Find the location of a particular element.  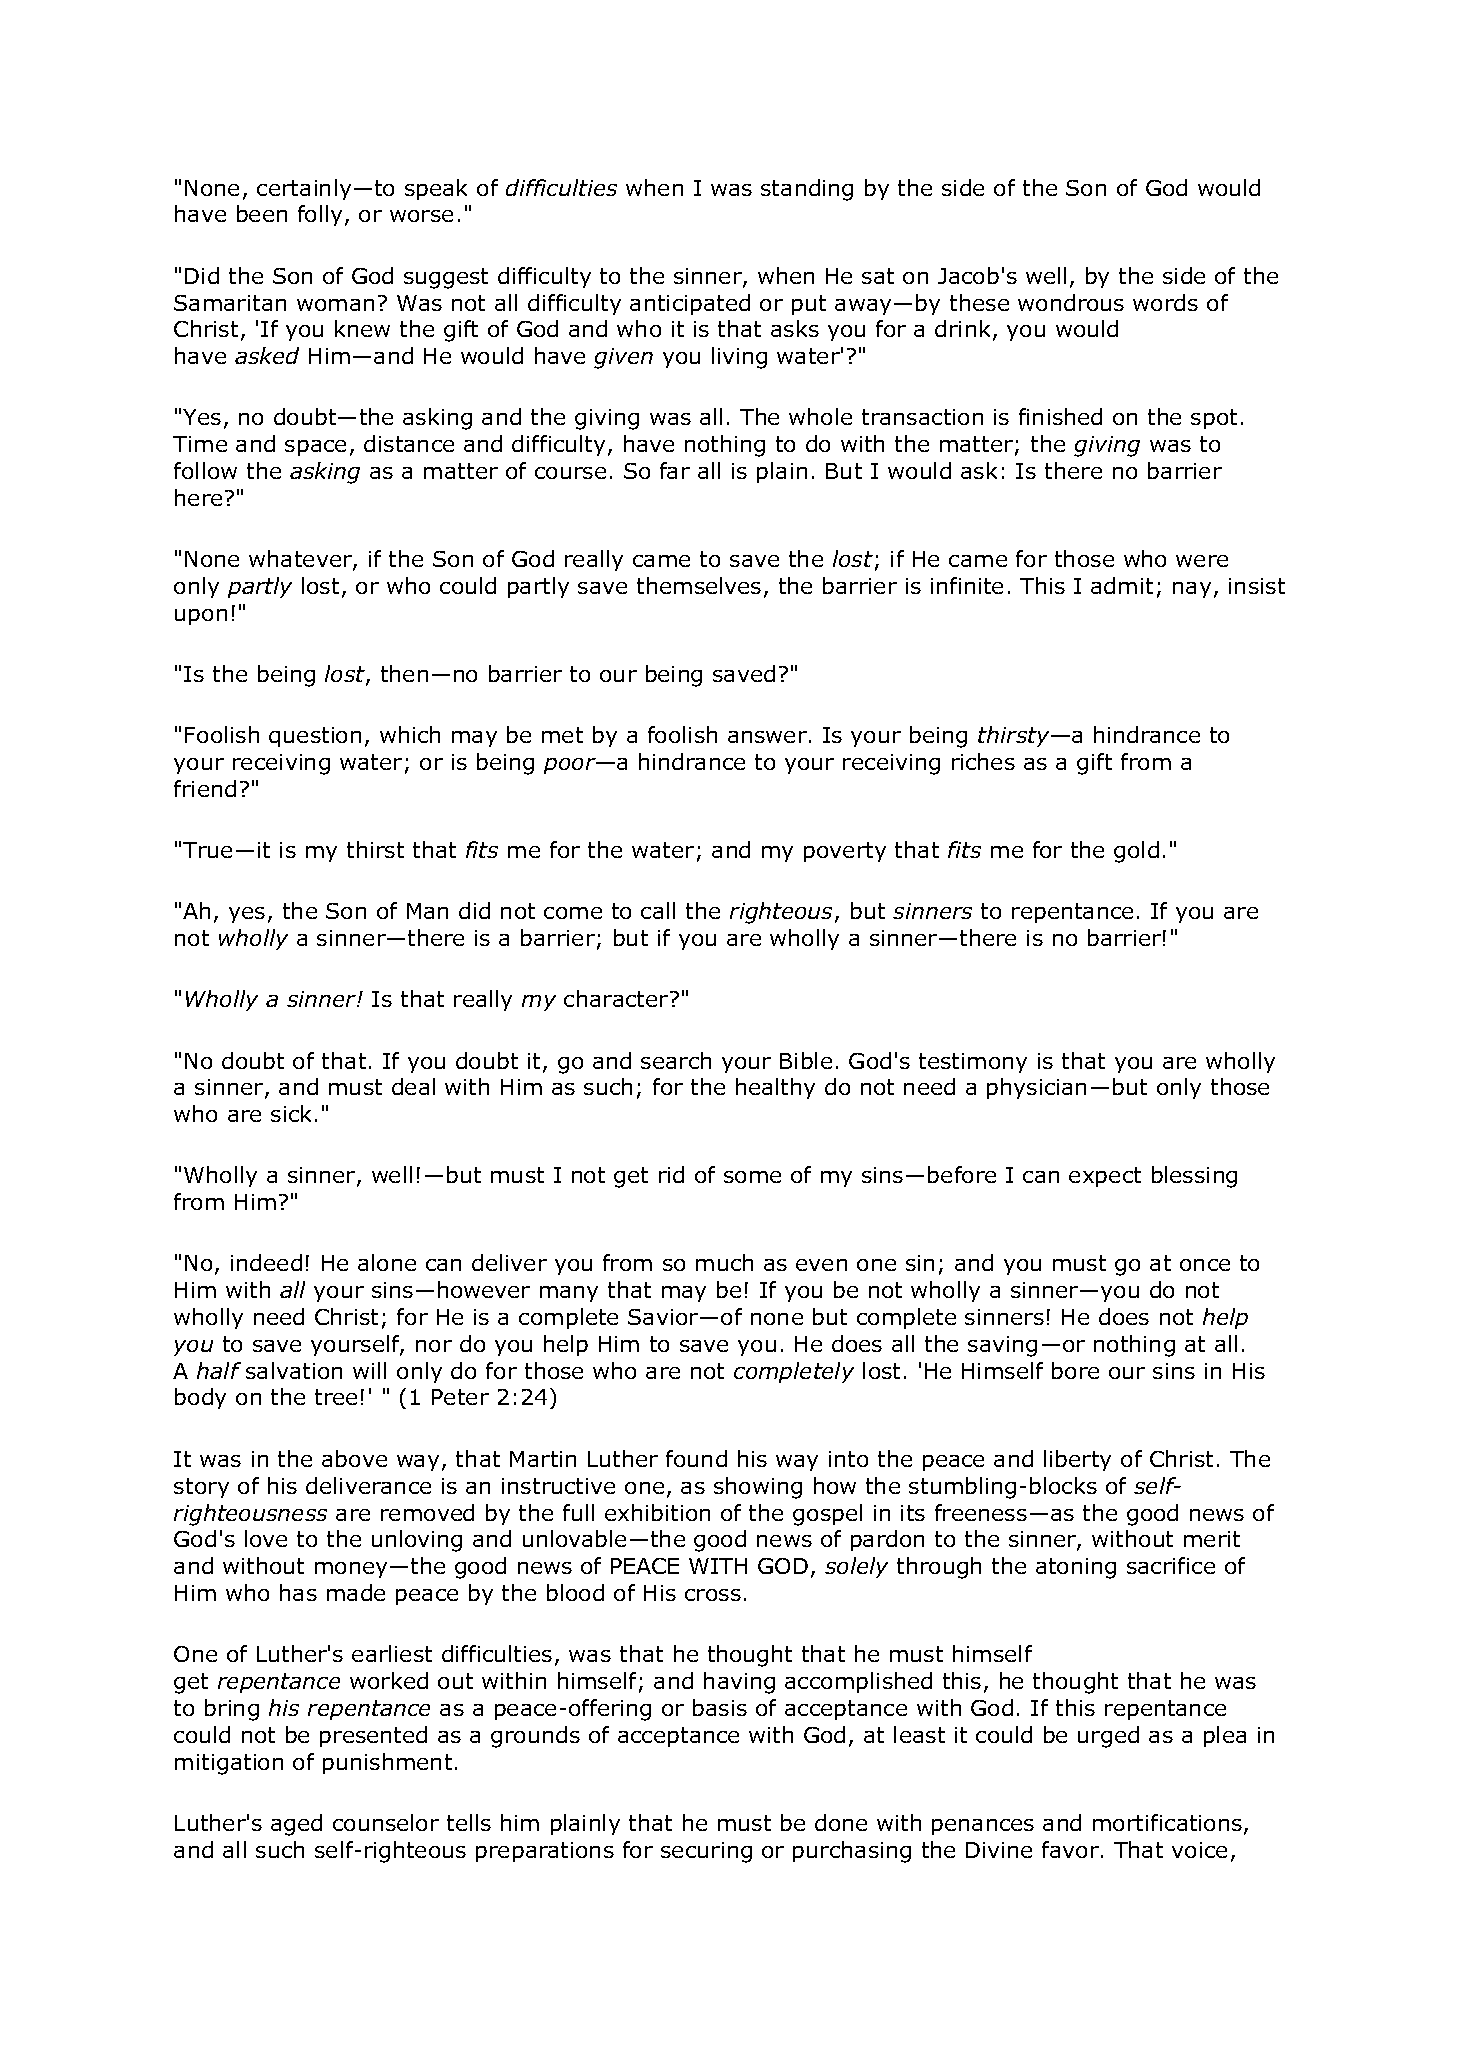

securing is located at coordinates (706, 1852).
